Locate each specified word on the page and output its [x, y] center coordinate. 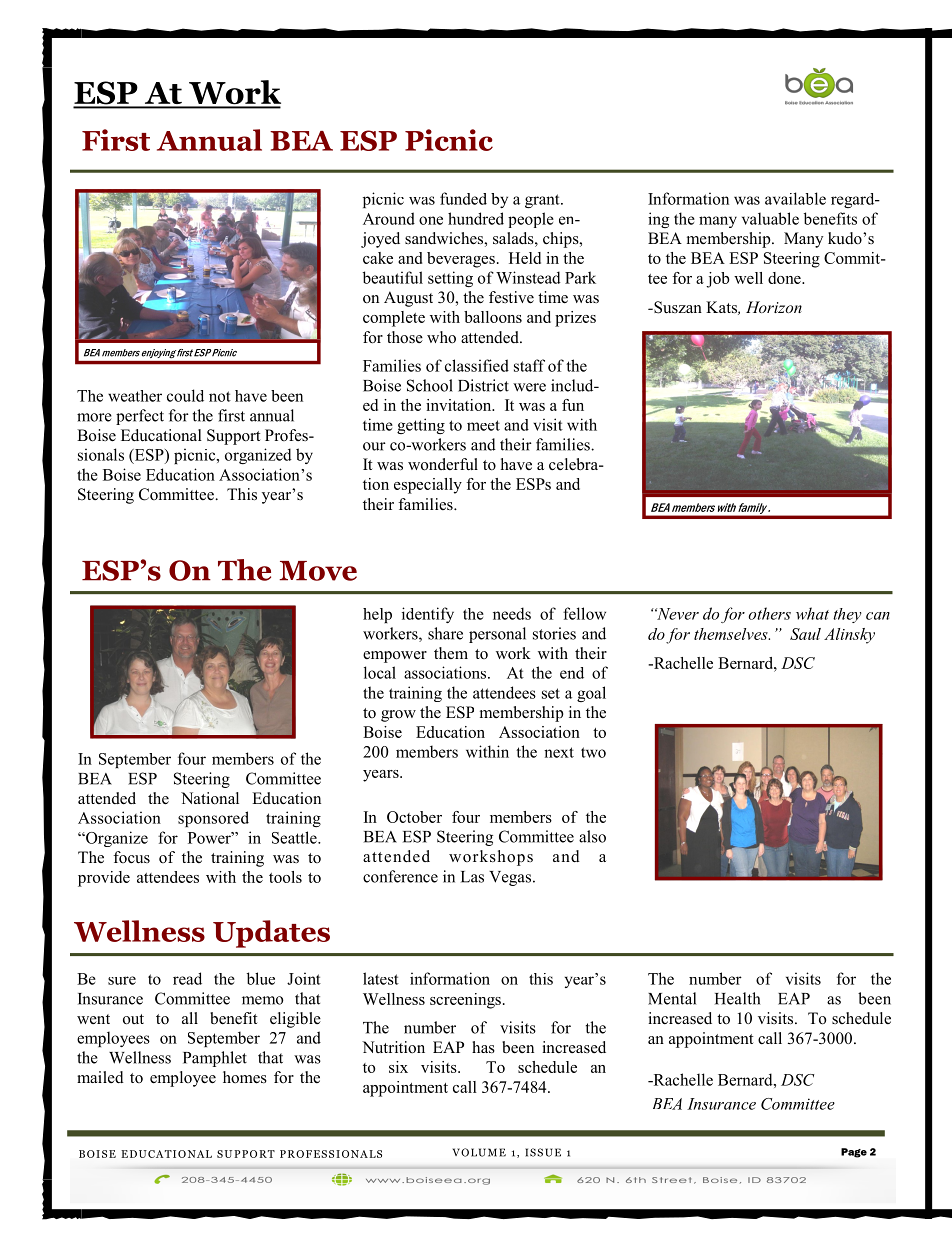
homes [245, 1077]
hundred [476, 218]
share [445, 633]
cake [378, 258]
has [483, 1047]
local [380, 672]
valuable [770, 218]
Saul [805, 634]
